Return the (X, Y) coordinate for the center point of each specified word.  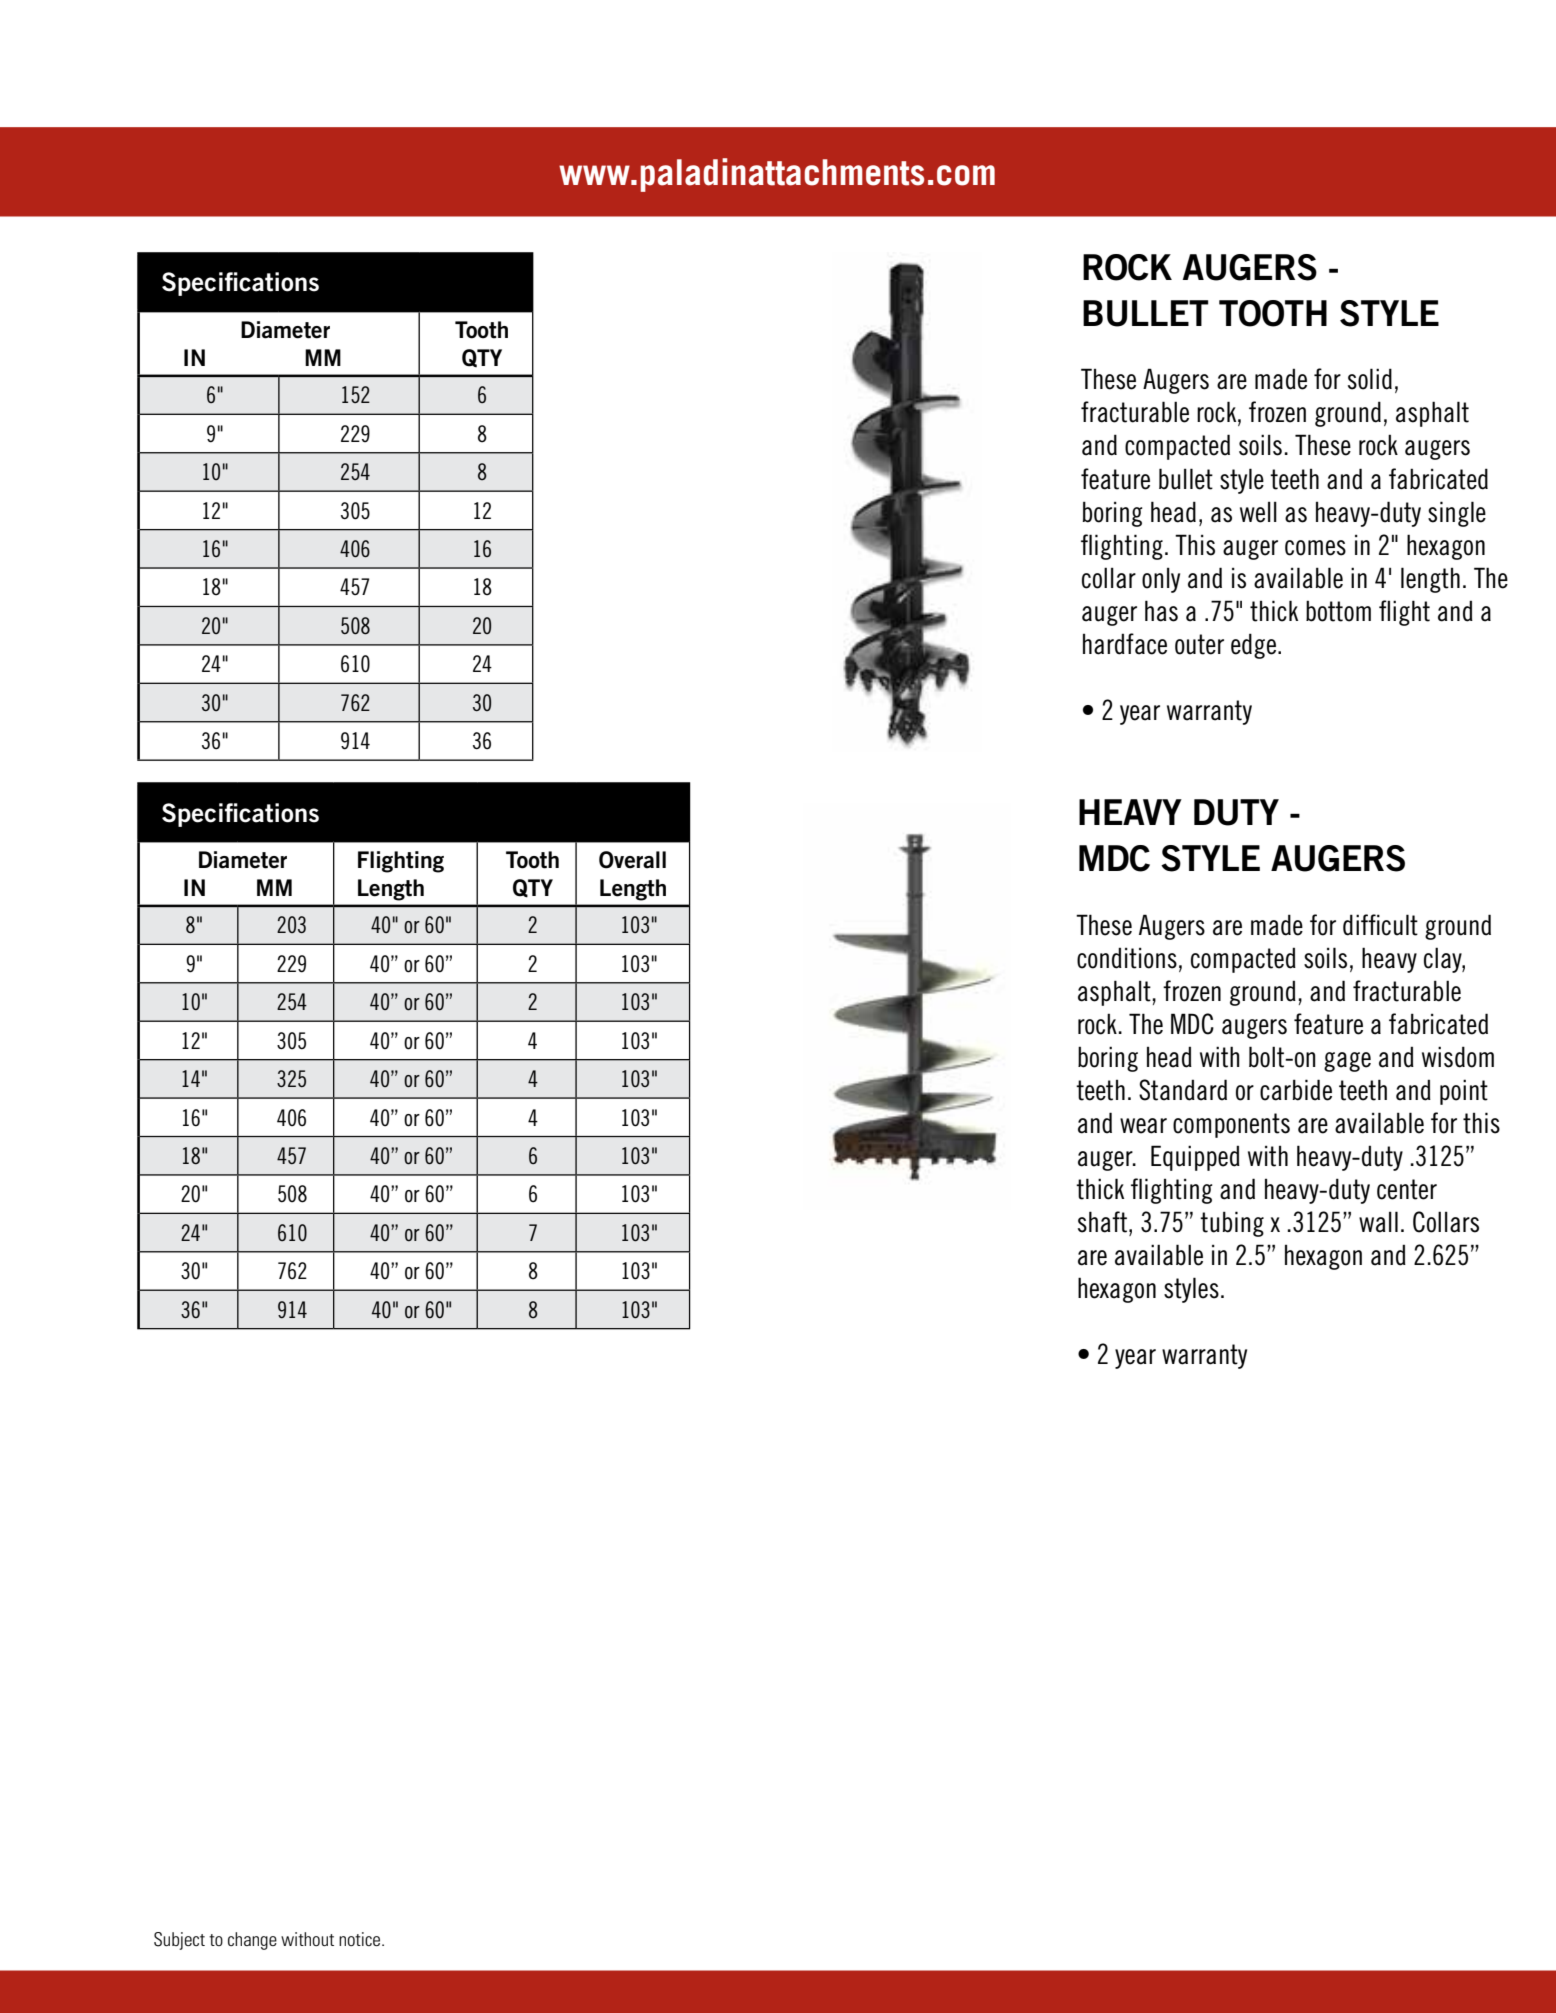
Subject (179, 1941)
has (1161, 611)
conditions (1127, 958)
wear (1143, 1126)
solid (1370, 379)
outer (1199, 644)
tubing (1232, 1224)
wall (1378, 1222)
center (1407, 1189)
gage (1347, 1062)
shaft (1104, 1222)
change (252, 1941)
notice (361, 1939)
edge (1255, 646)
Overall (632, 860)
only (1161, 580)
